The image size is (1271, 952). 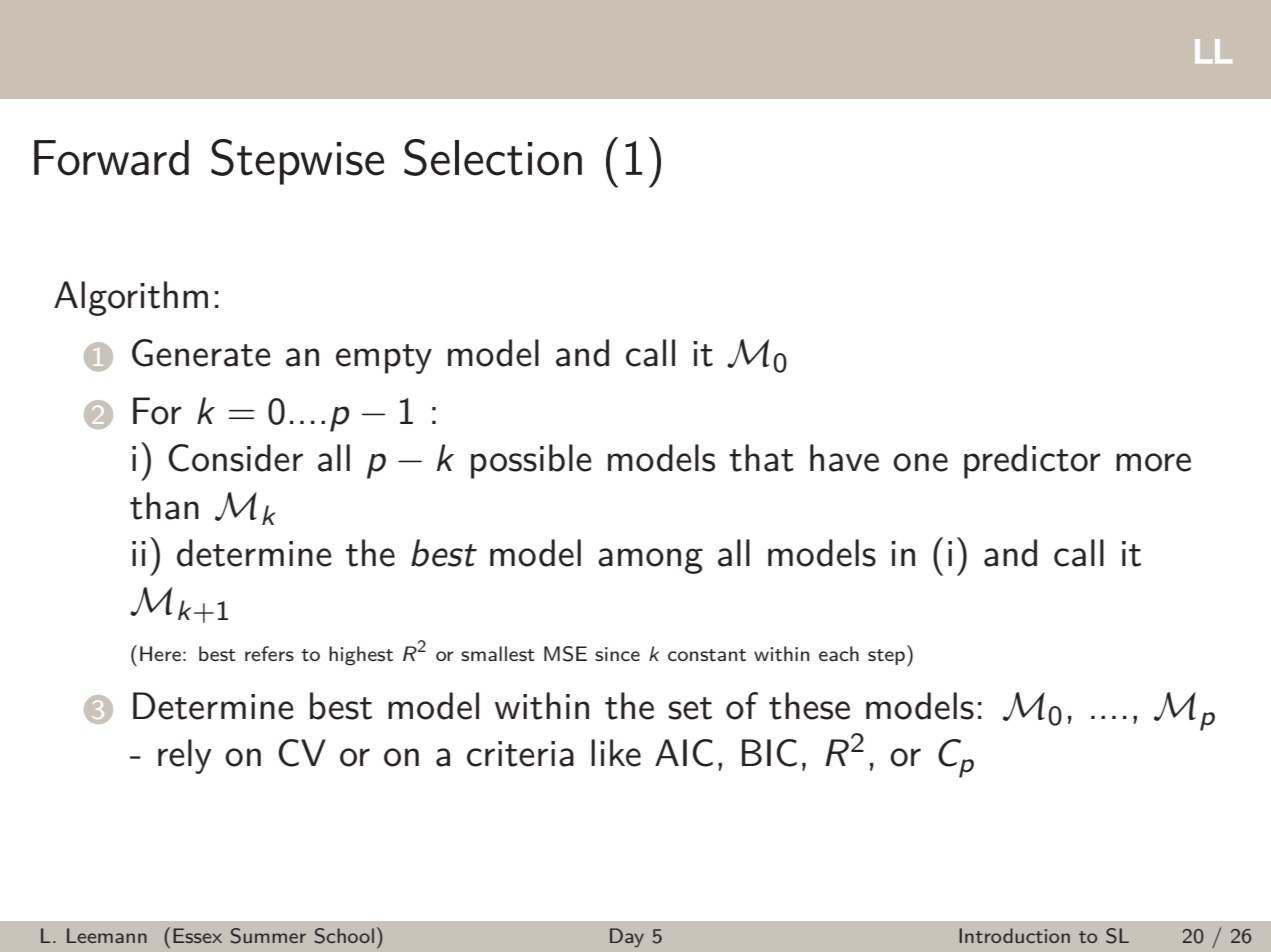 What do you see at coordinates (627, 937) in the page?
I see `Day` at bounding box center [627, 937].
